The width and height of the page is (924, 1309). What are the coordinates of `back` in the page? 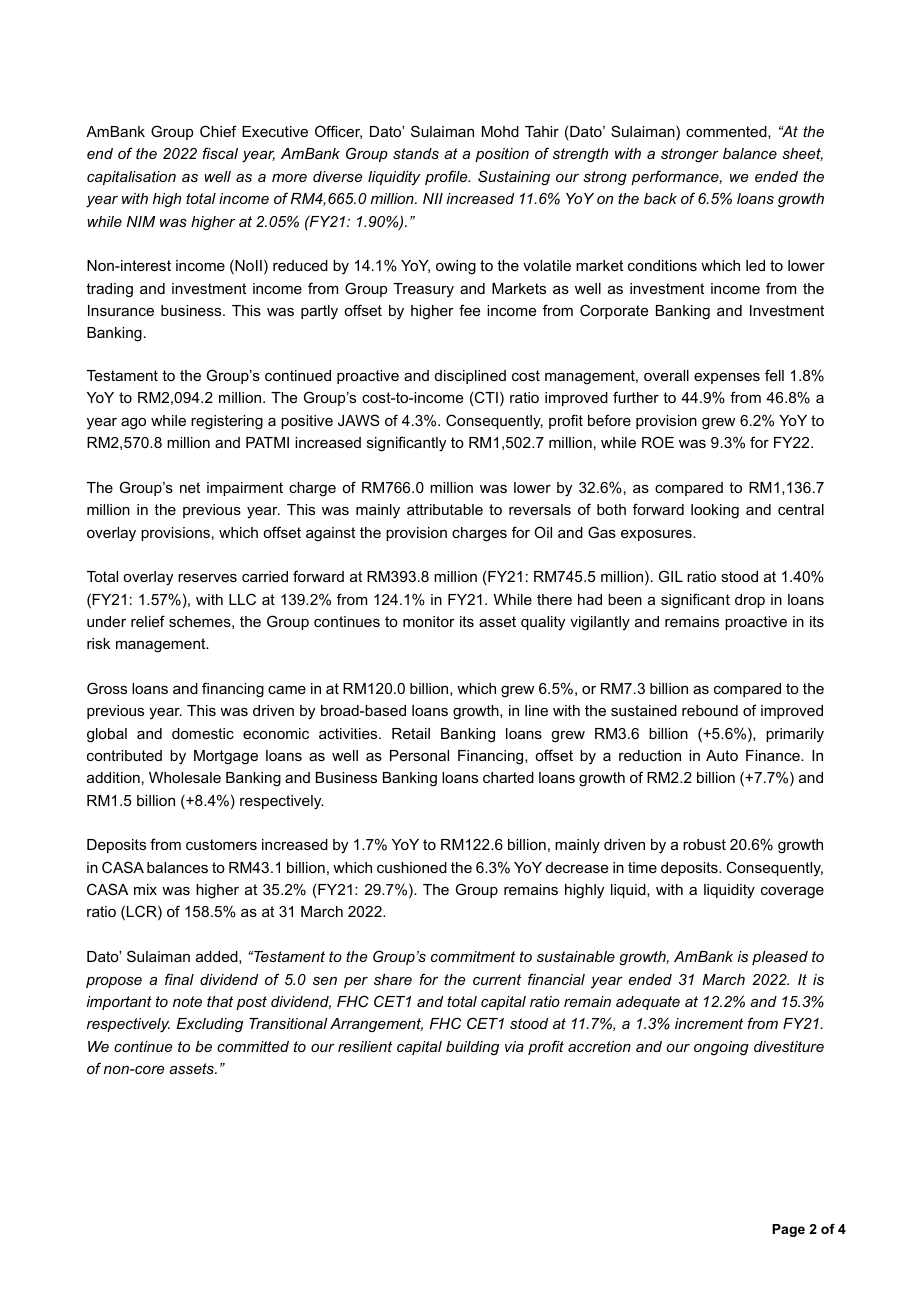 It's located at (660, 198).
